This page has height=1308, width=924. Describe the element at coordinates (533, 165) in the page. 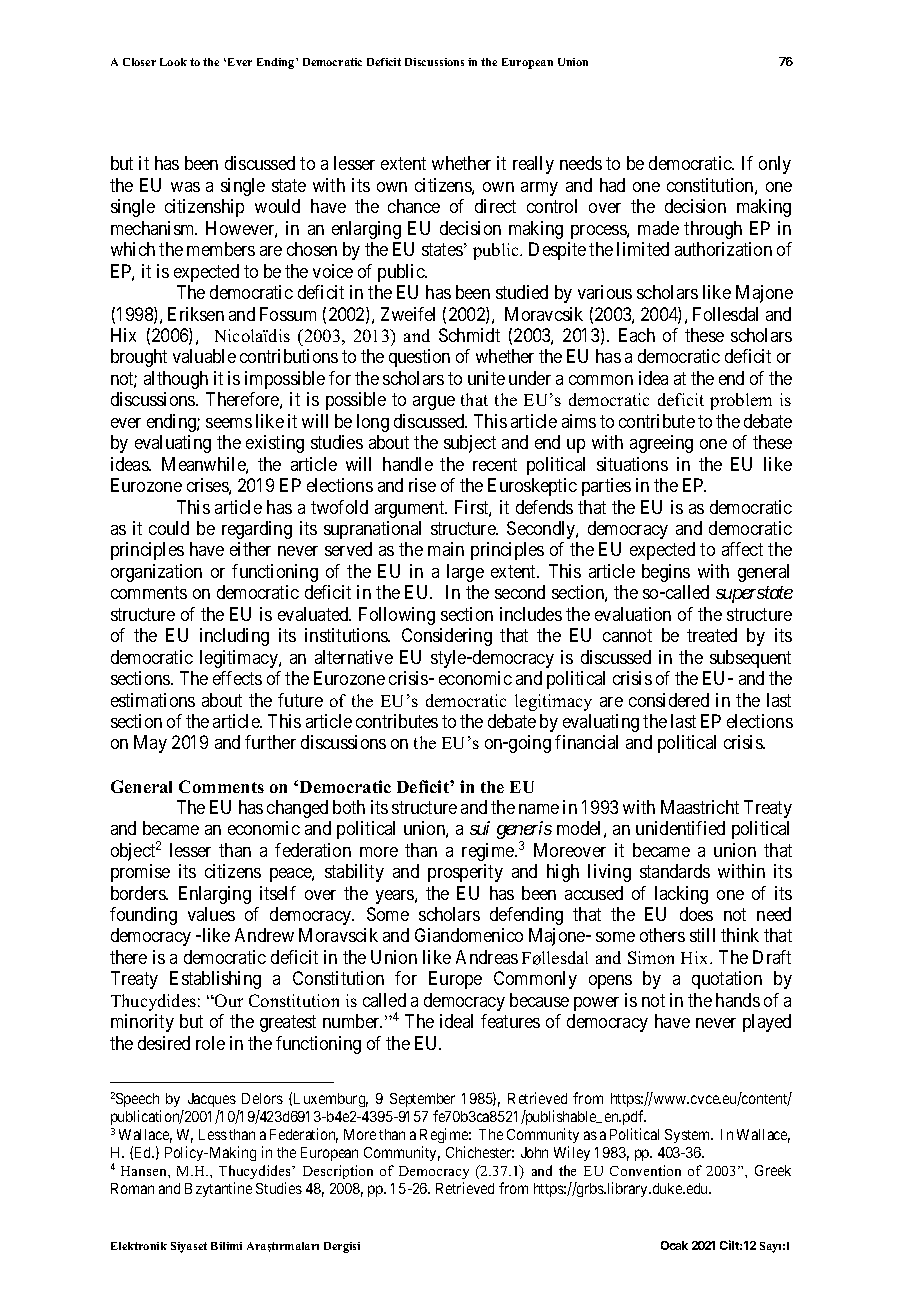

I see `really` at that location.
